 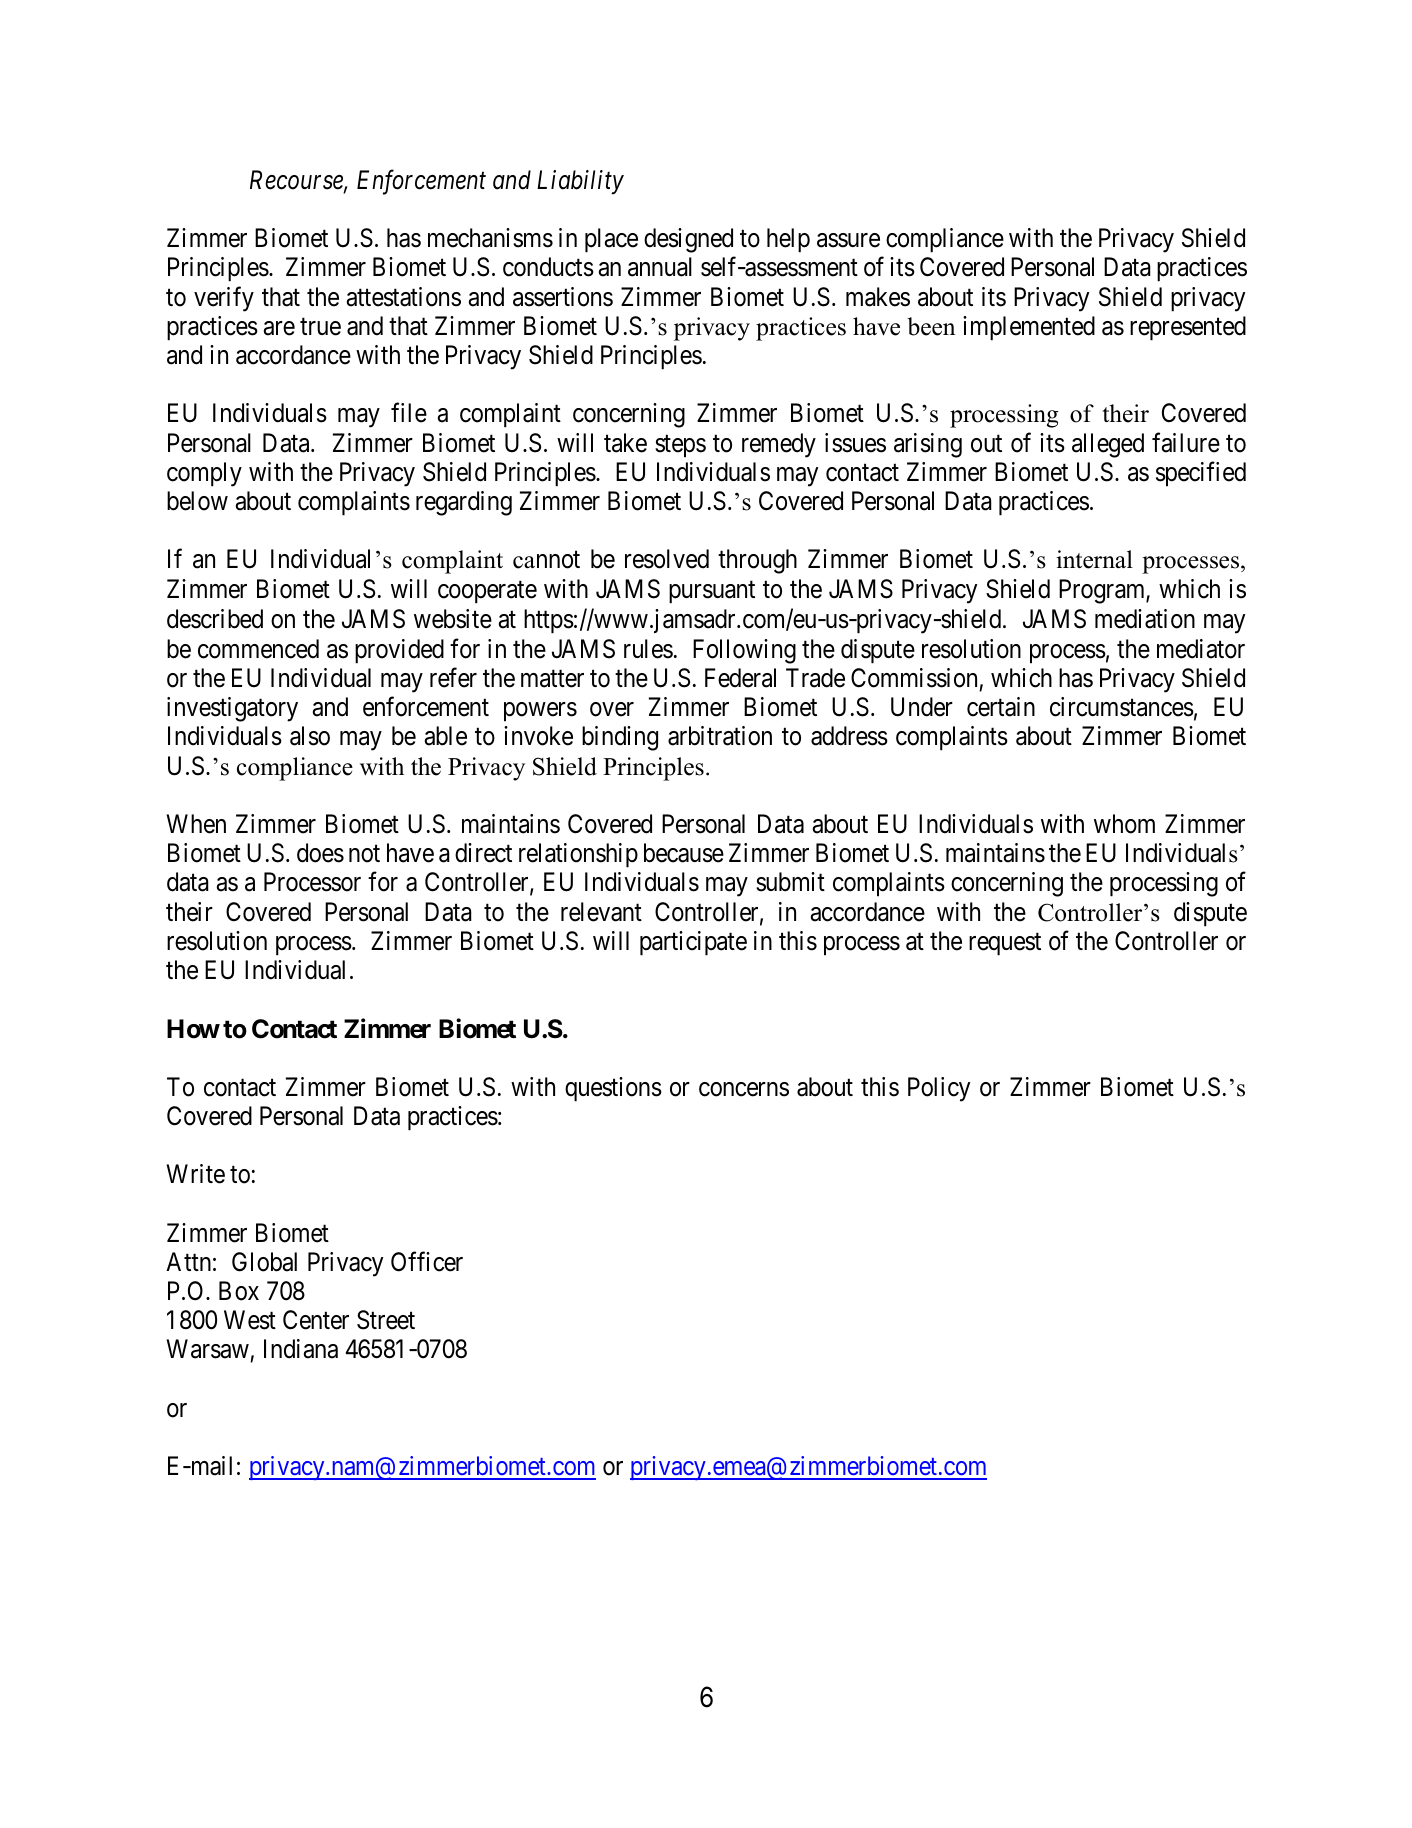 I want to click on implemented, so click(x=1029, y=328).
